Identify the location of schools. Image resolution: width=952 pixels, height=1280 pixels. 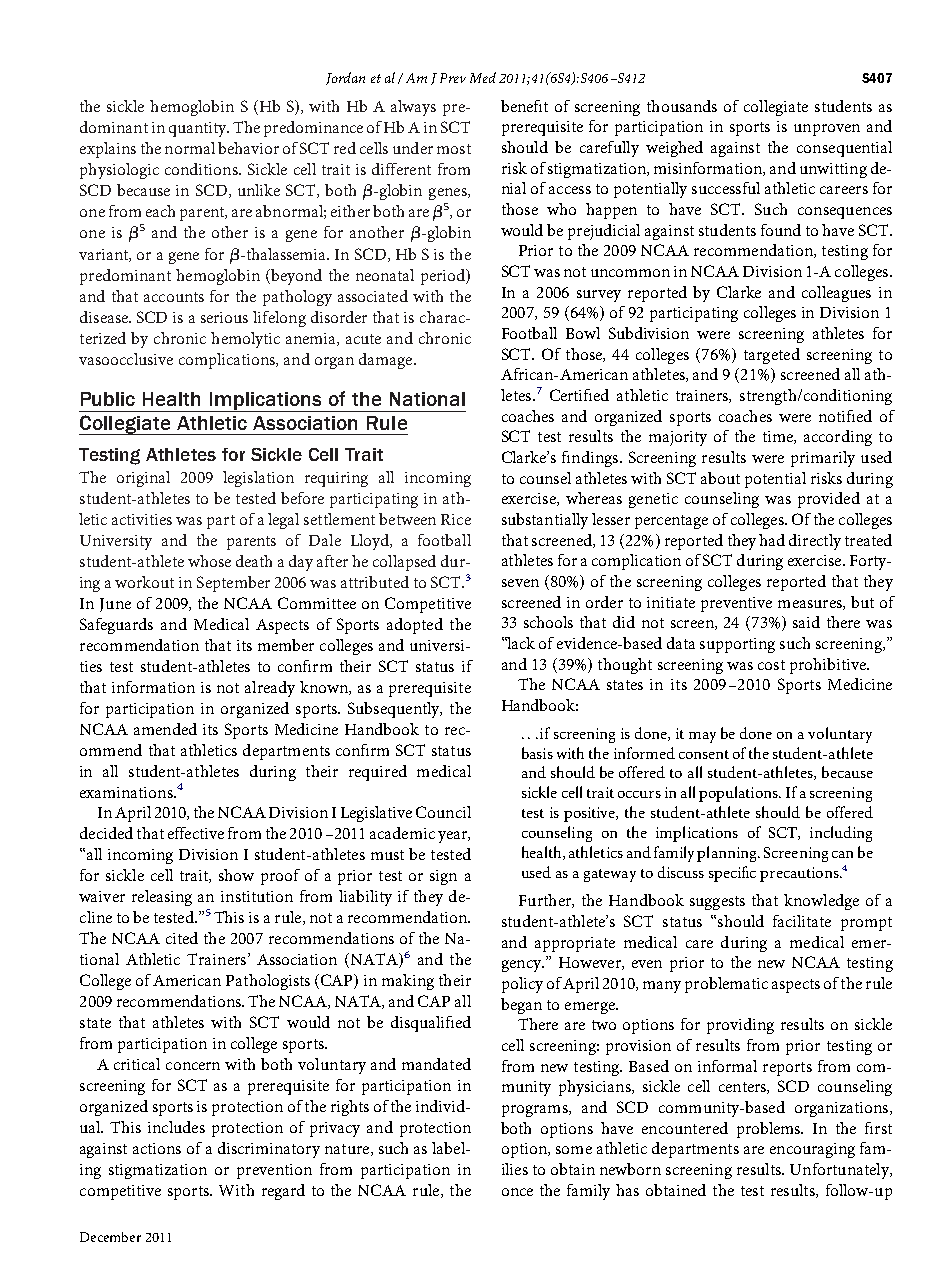
(548, 622).
